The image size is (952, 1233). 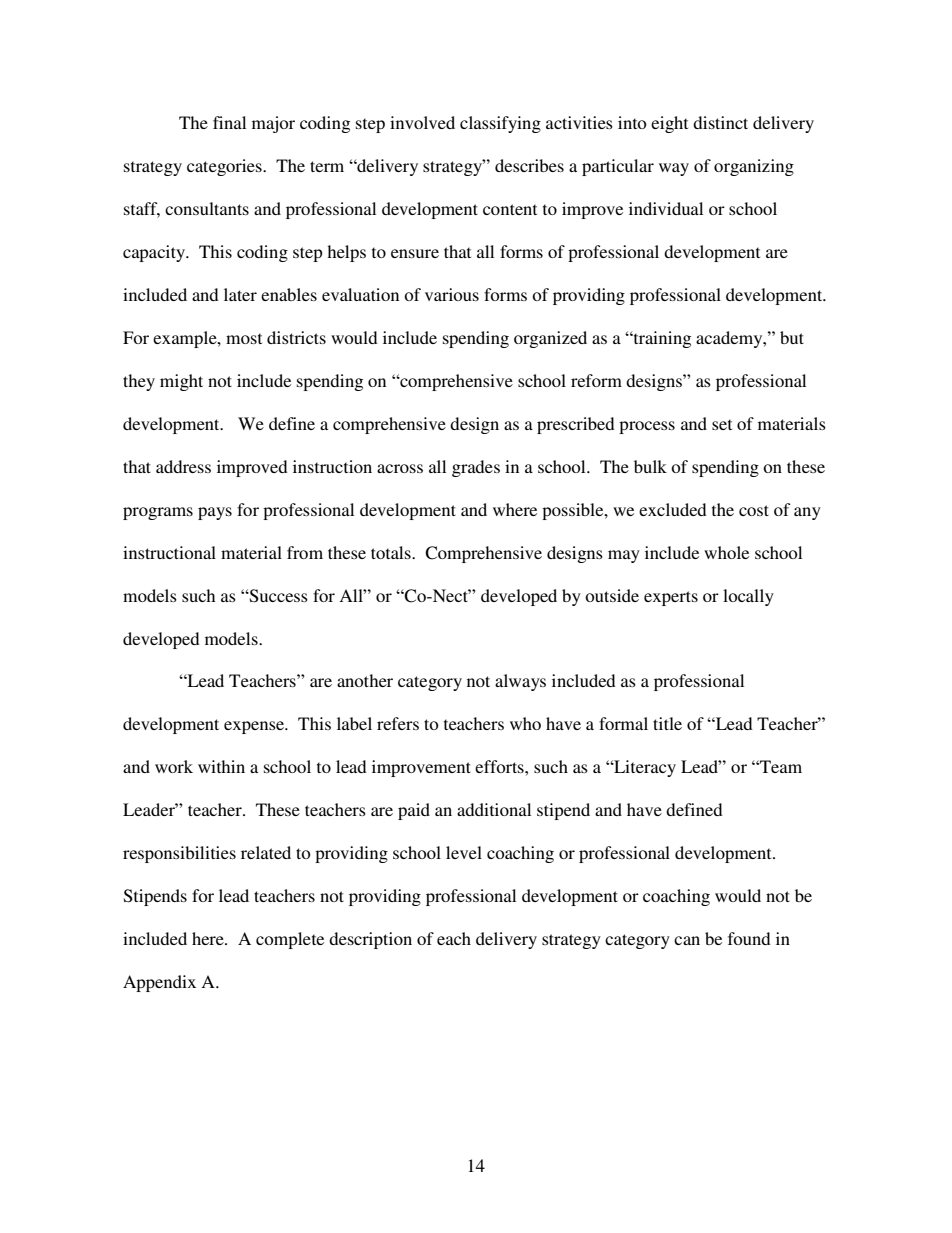 I want to click on whole, so click(x=726, y=552).
